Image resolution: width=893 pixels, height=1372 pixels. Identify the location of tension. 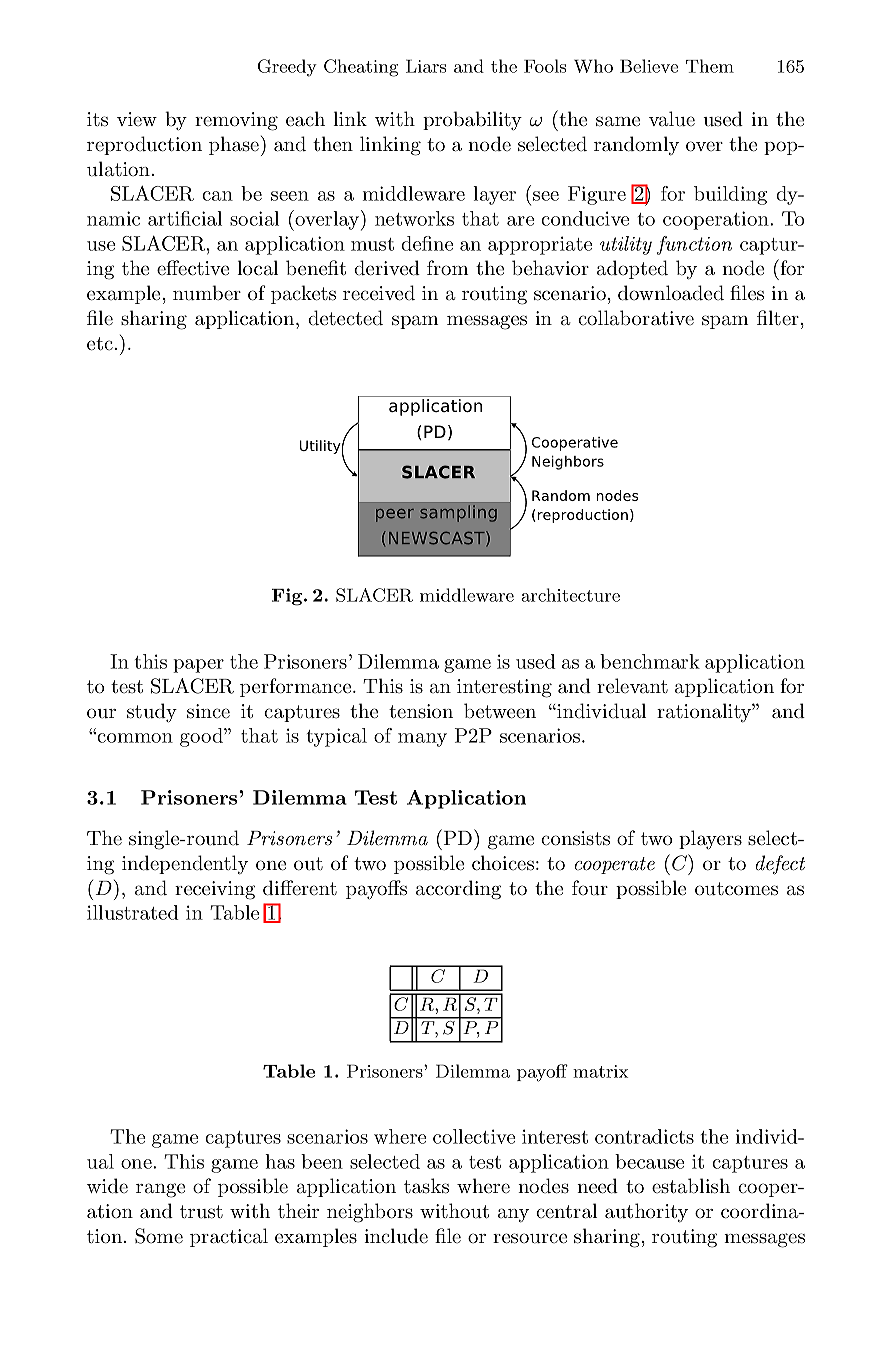
(421, 711).
